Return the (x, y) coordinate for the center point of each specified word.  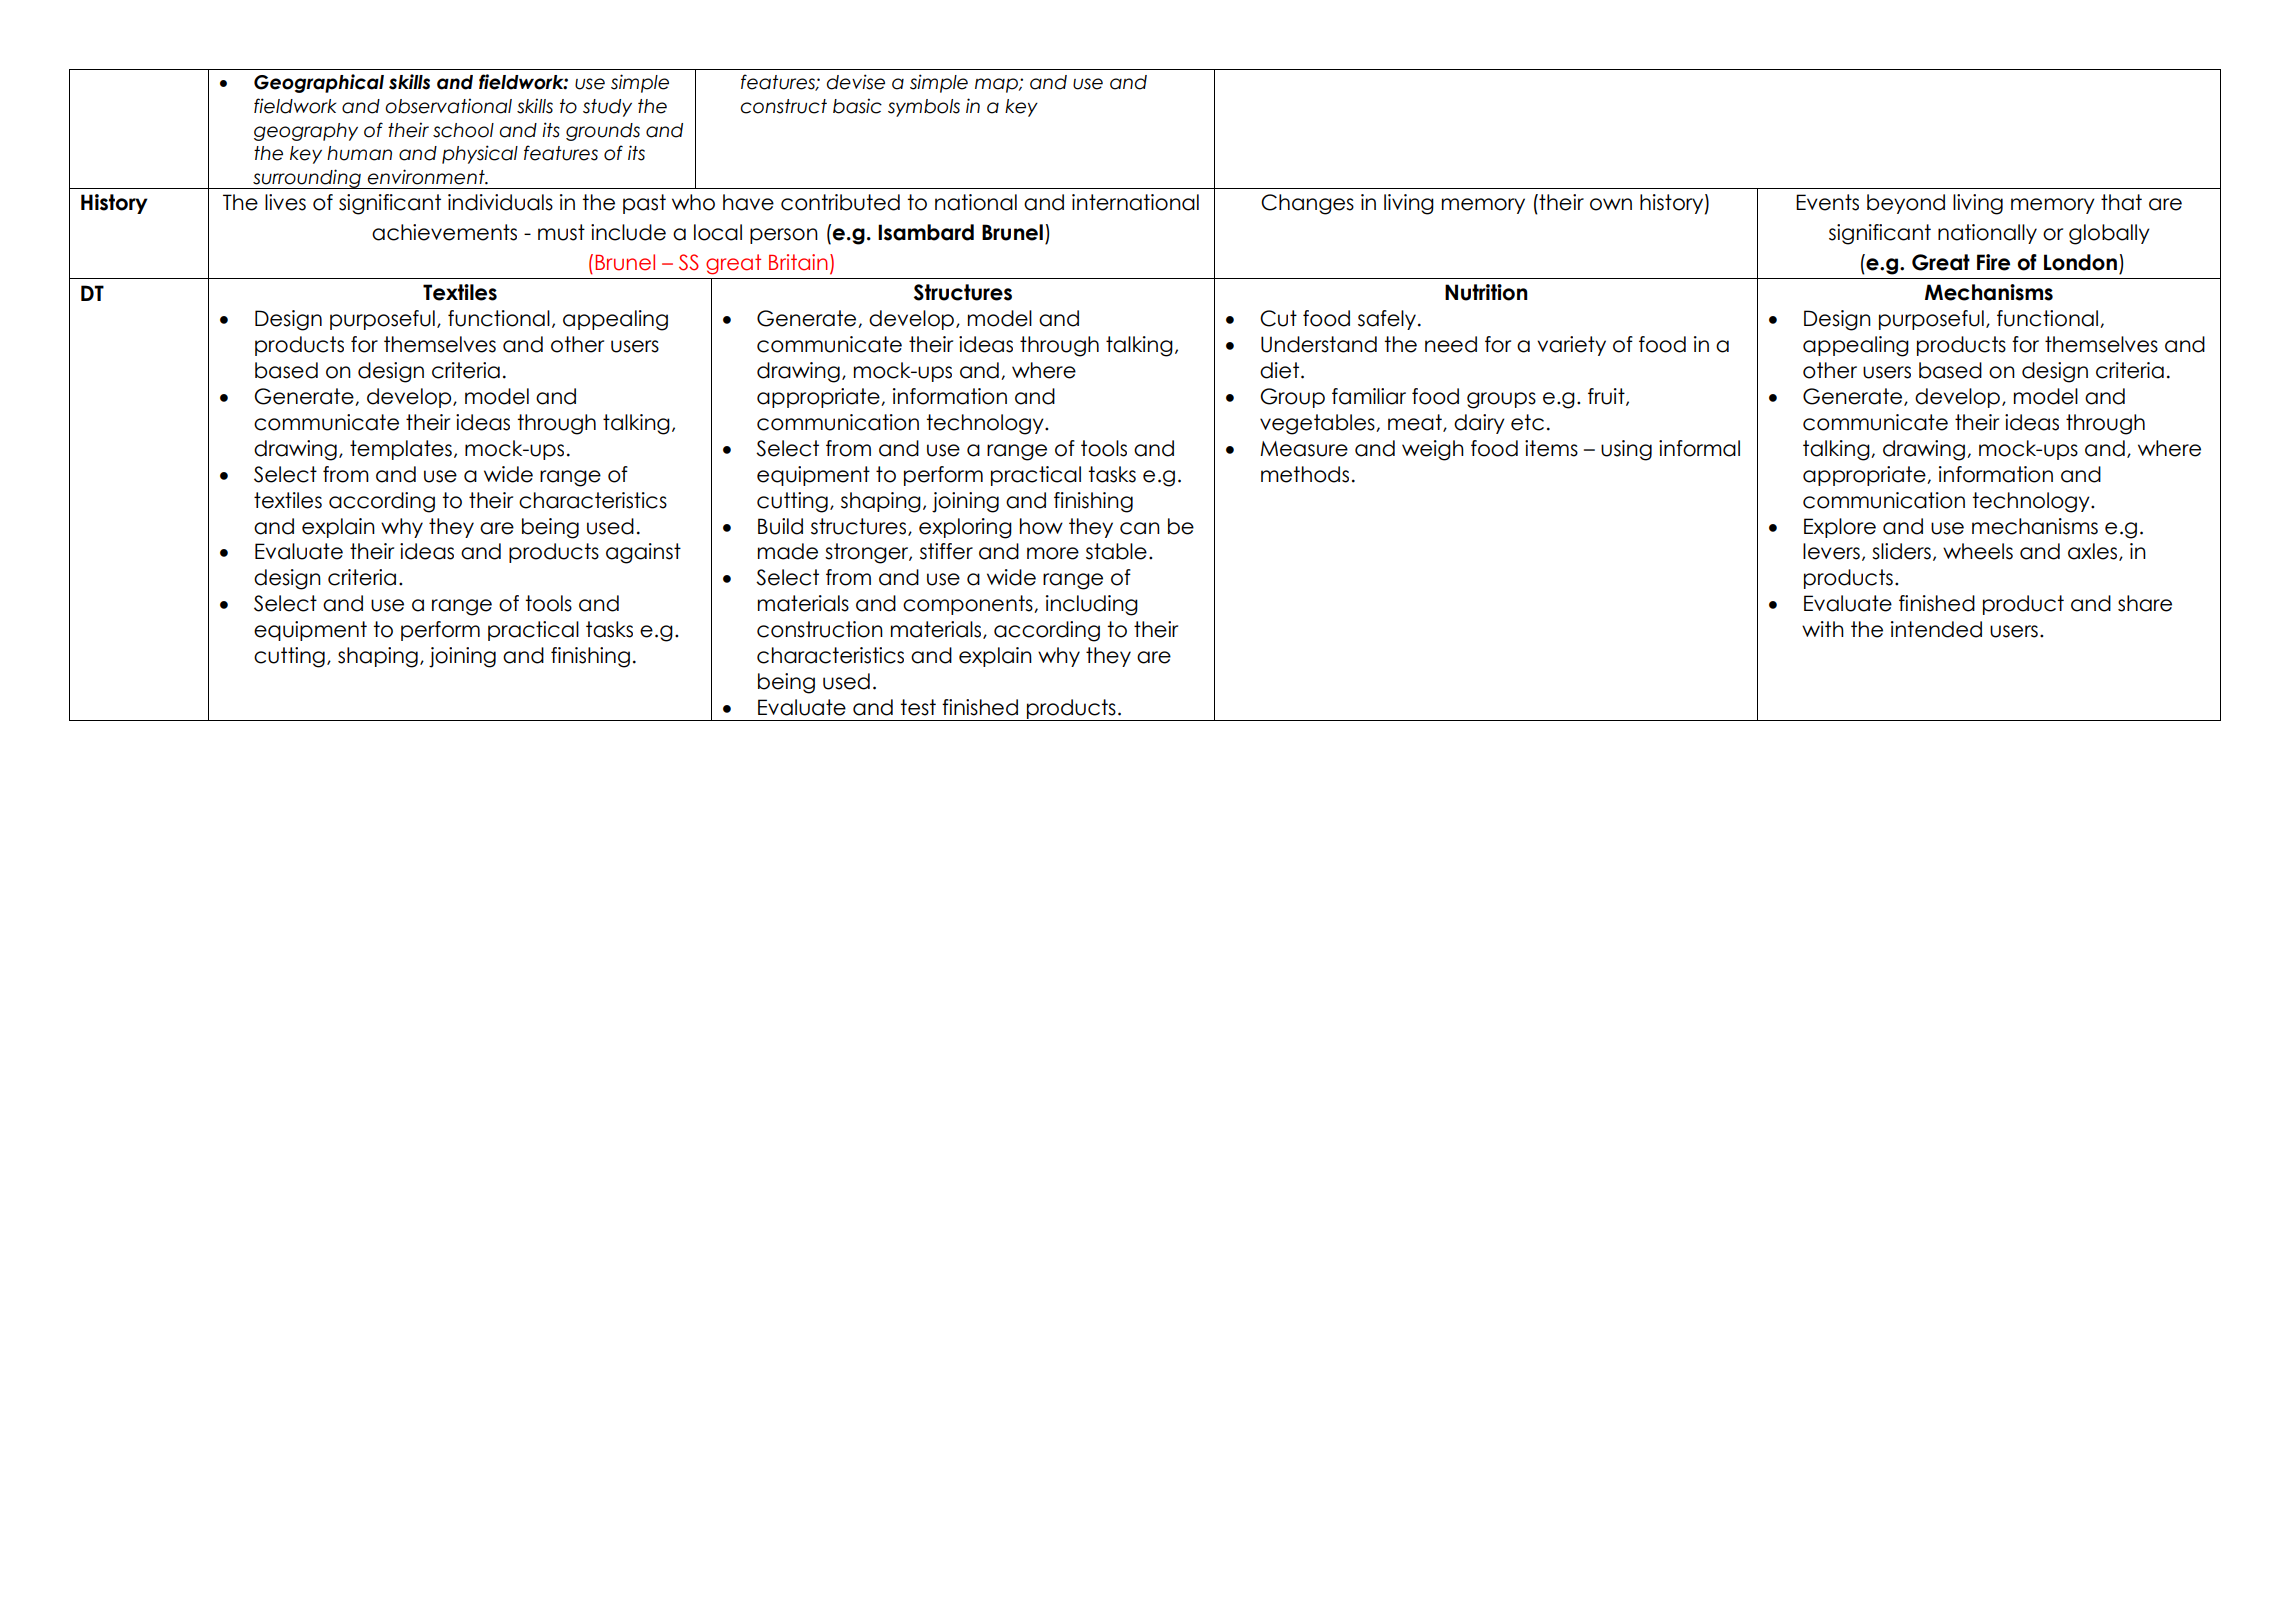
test (918, 707)
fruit (1607, 397)
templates (401, 450)
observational (448, 106)
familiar (1369, 396)
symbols (924, 108)
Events (1827, 202)
